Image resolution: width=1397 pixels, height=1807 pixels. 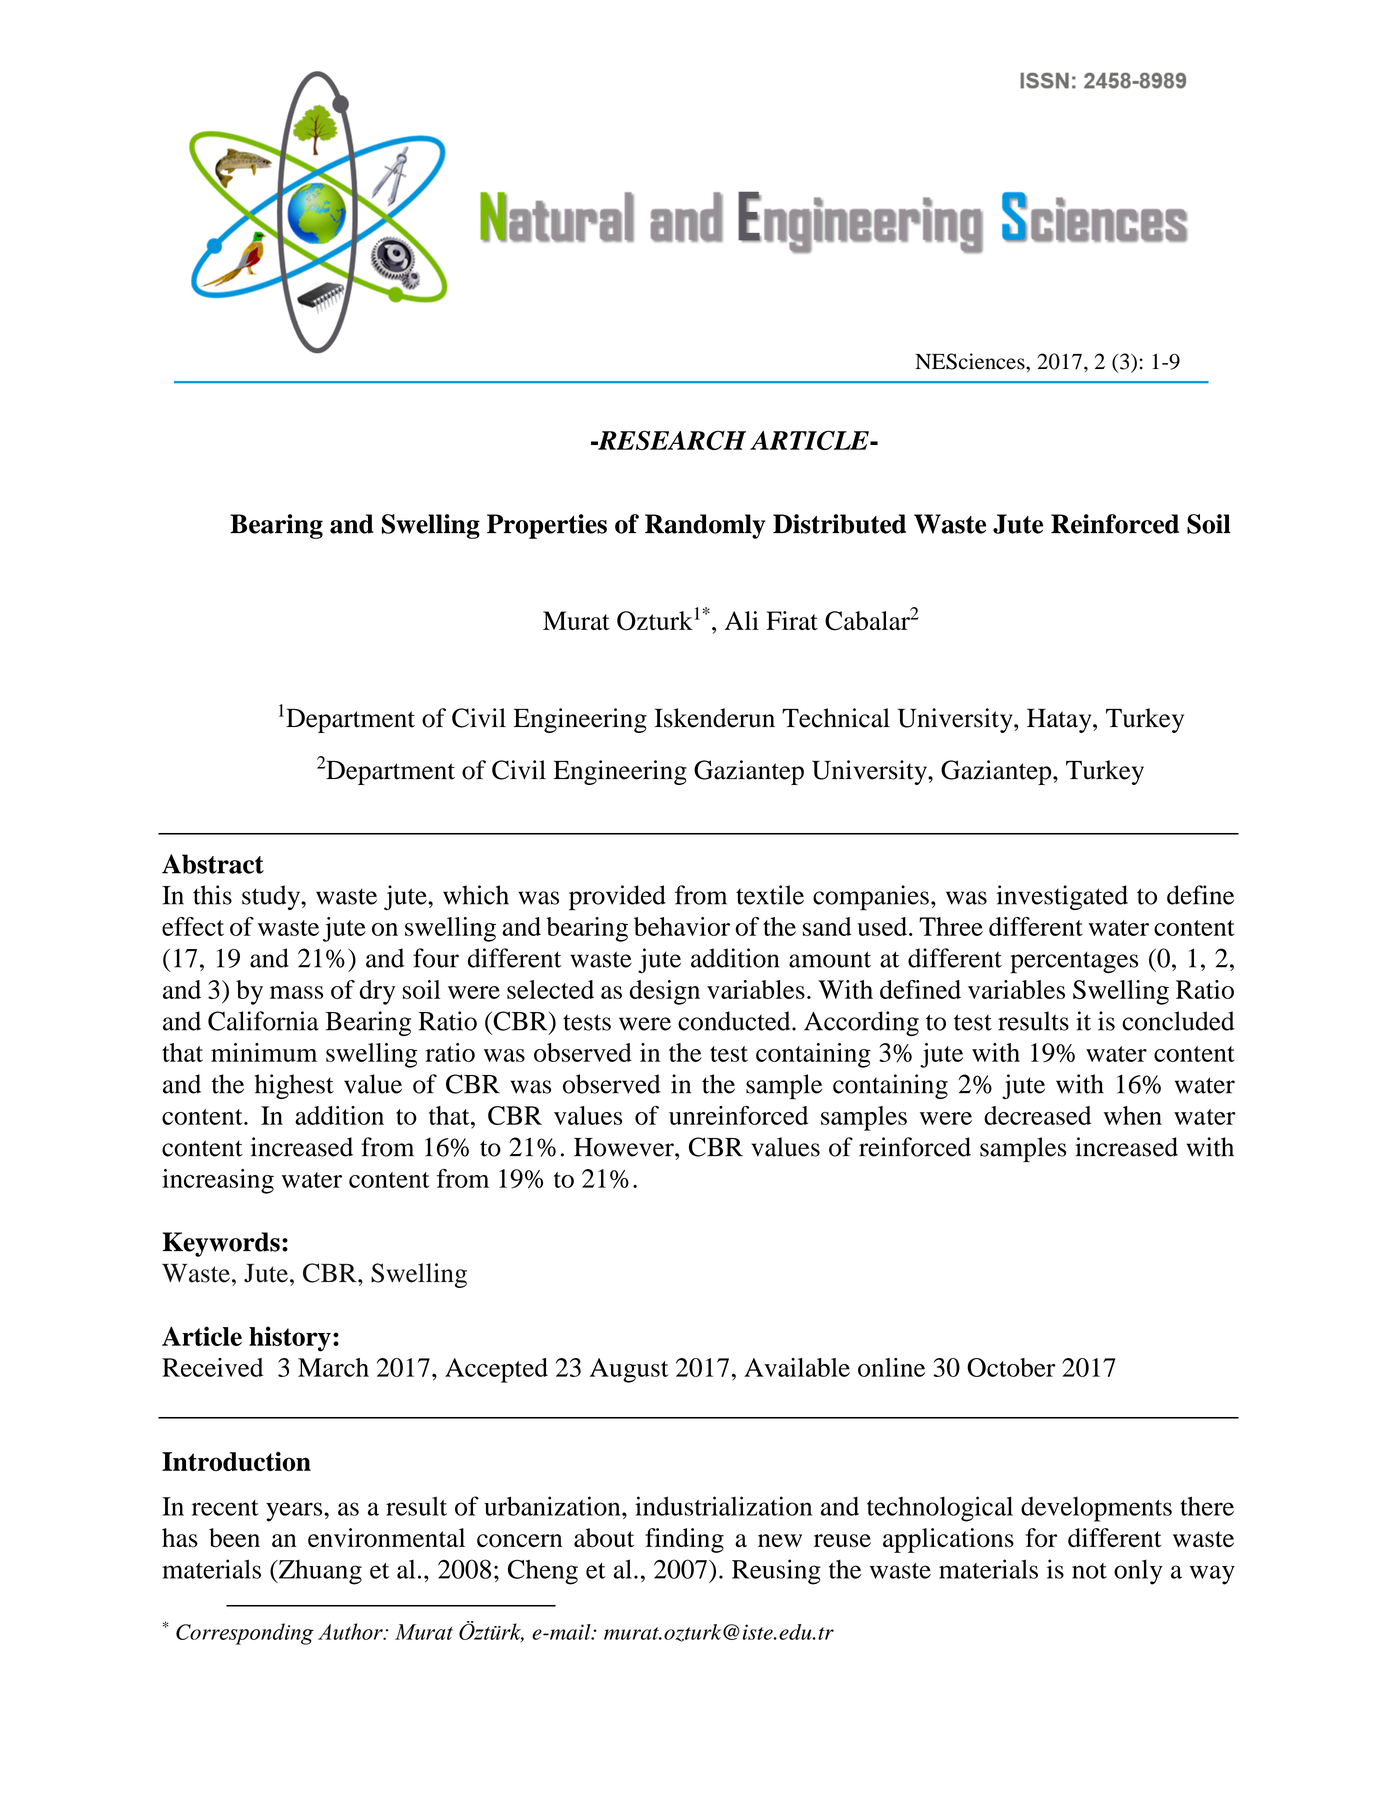 What do you see at coordinates (1011, 1367) in the image?
I see `October` at bounding box center [1011, 1367].
